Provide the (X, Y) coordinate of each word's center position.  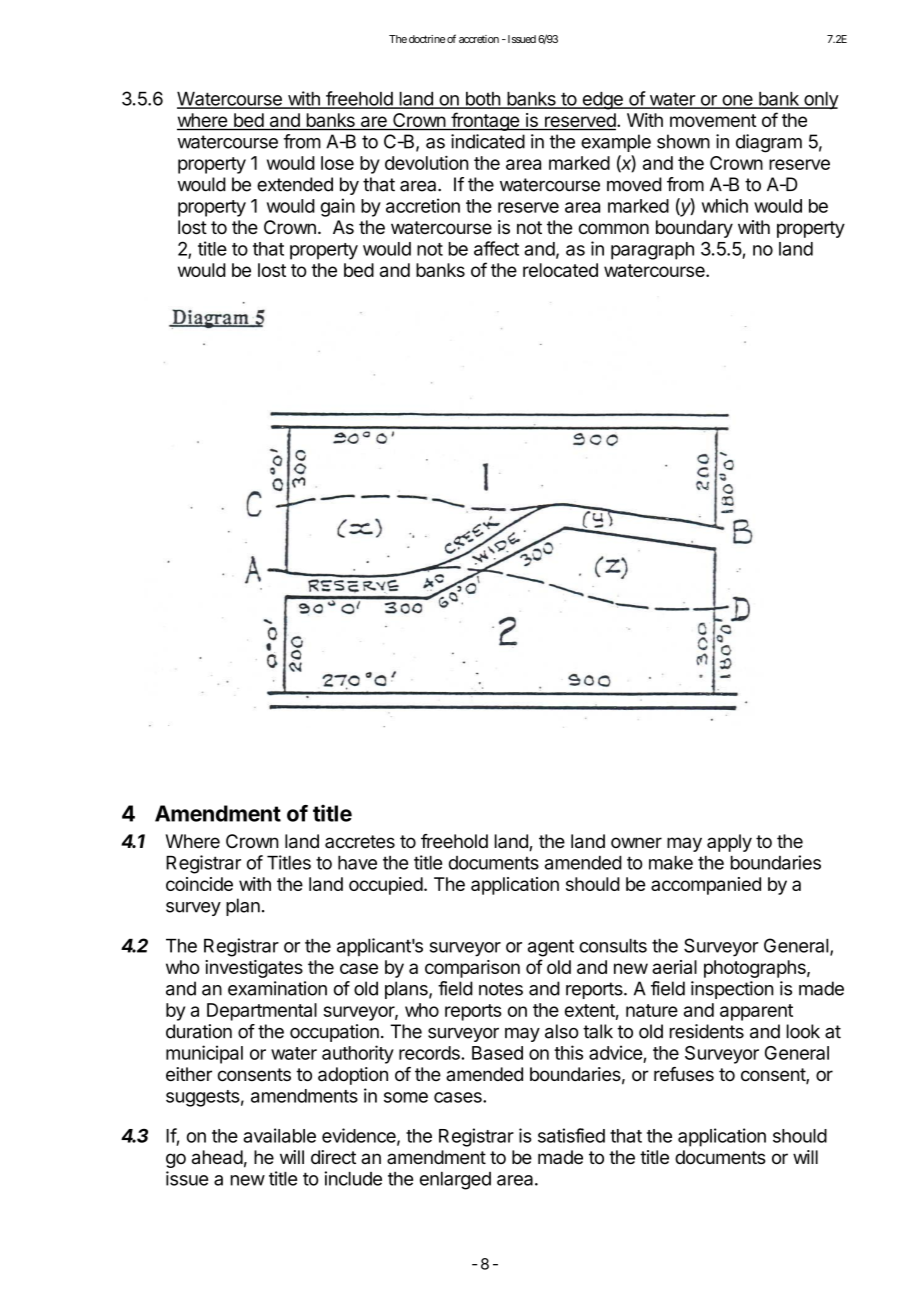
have (357, 863)
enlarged (455, 1181)
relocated (560, 270)
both (482, 100)
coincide (199, 884)
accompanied (706, 886)
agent (551, 948)
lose (337, 163)
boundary (694, 229)
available (279, 1135)
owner (636, 842)
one (737, 101)
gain (338, 207)
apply (729, 843)
